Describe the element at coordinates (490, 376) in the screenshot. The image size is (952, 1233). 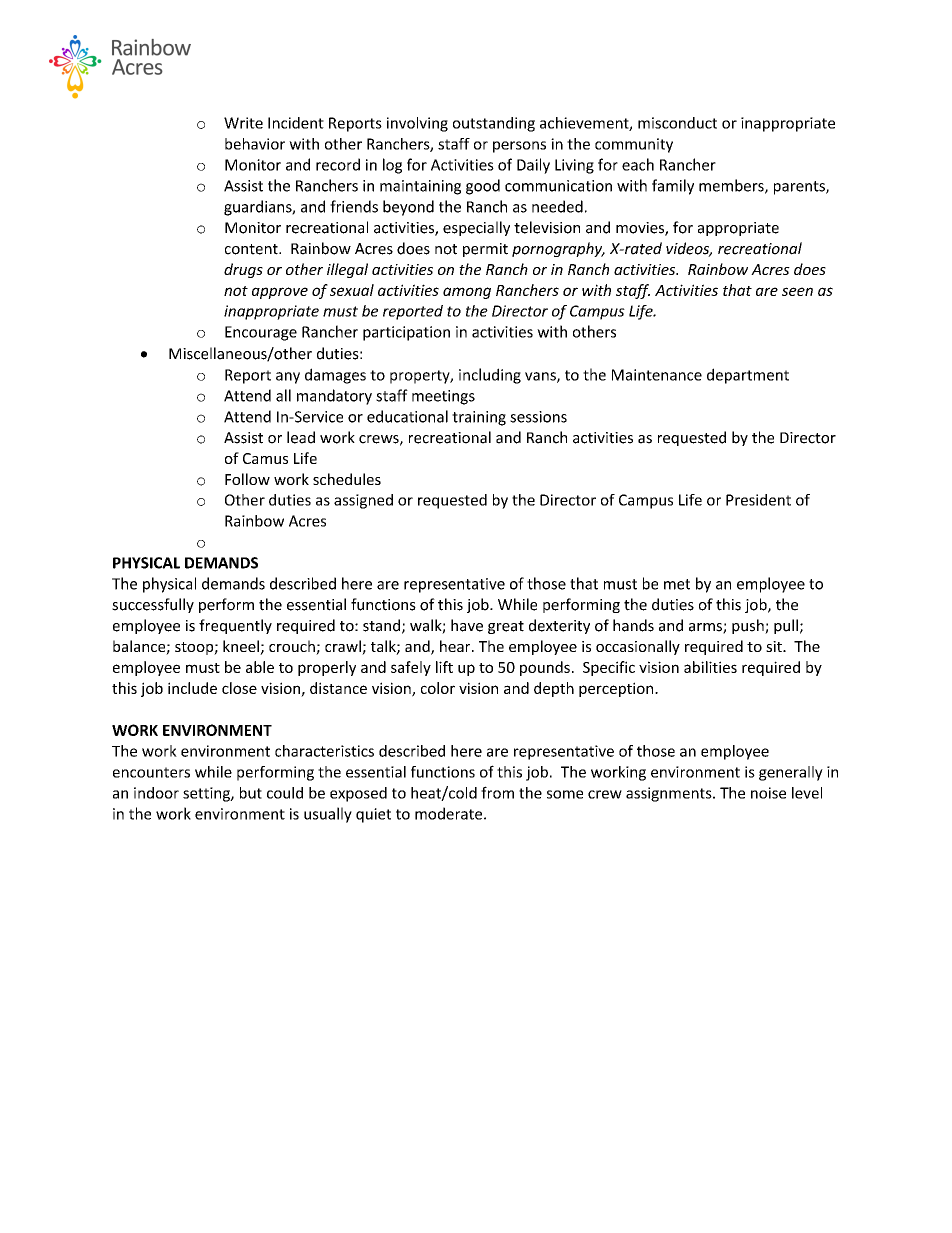
I see `including` at that location.
